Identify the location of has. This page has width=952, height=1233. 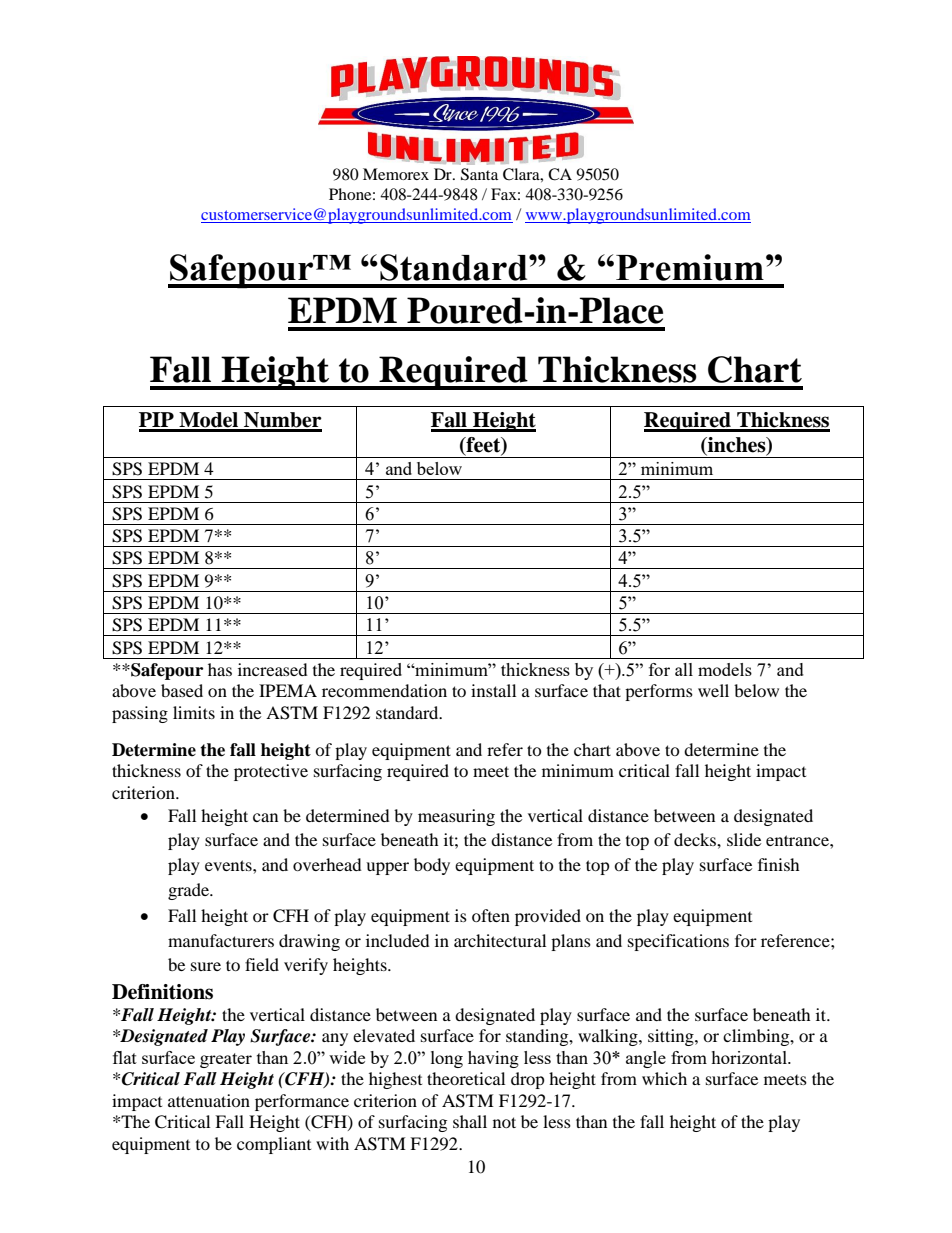
(220, 669).
